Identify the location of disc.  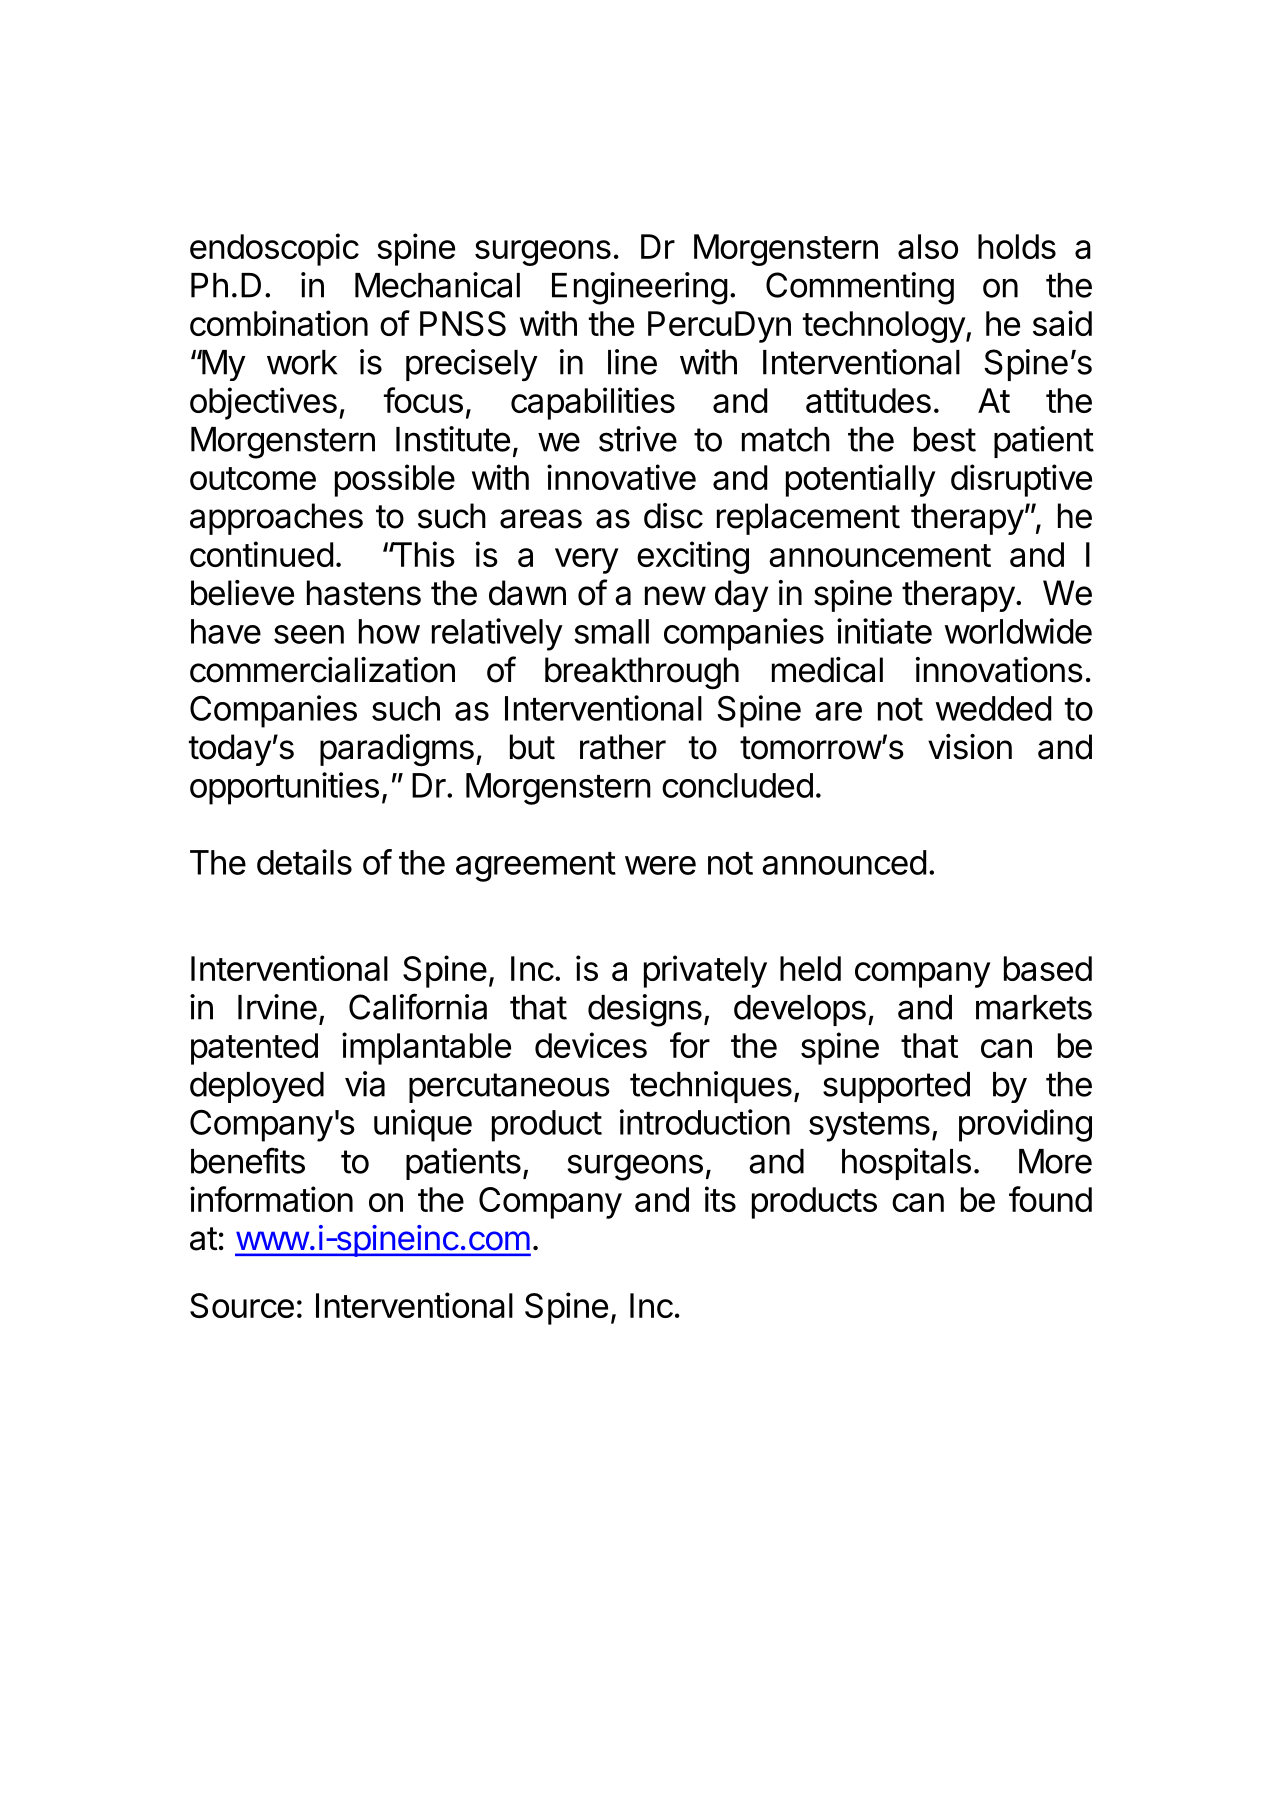
(673, 516).
